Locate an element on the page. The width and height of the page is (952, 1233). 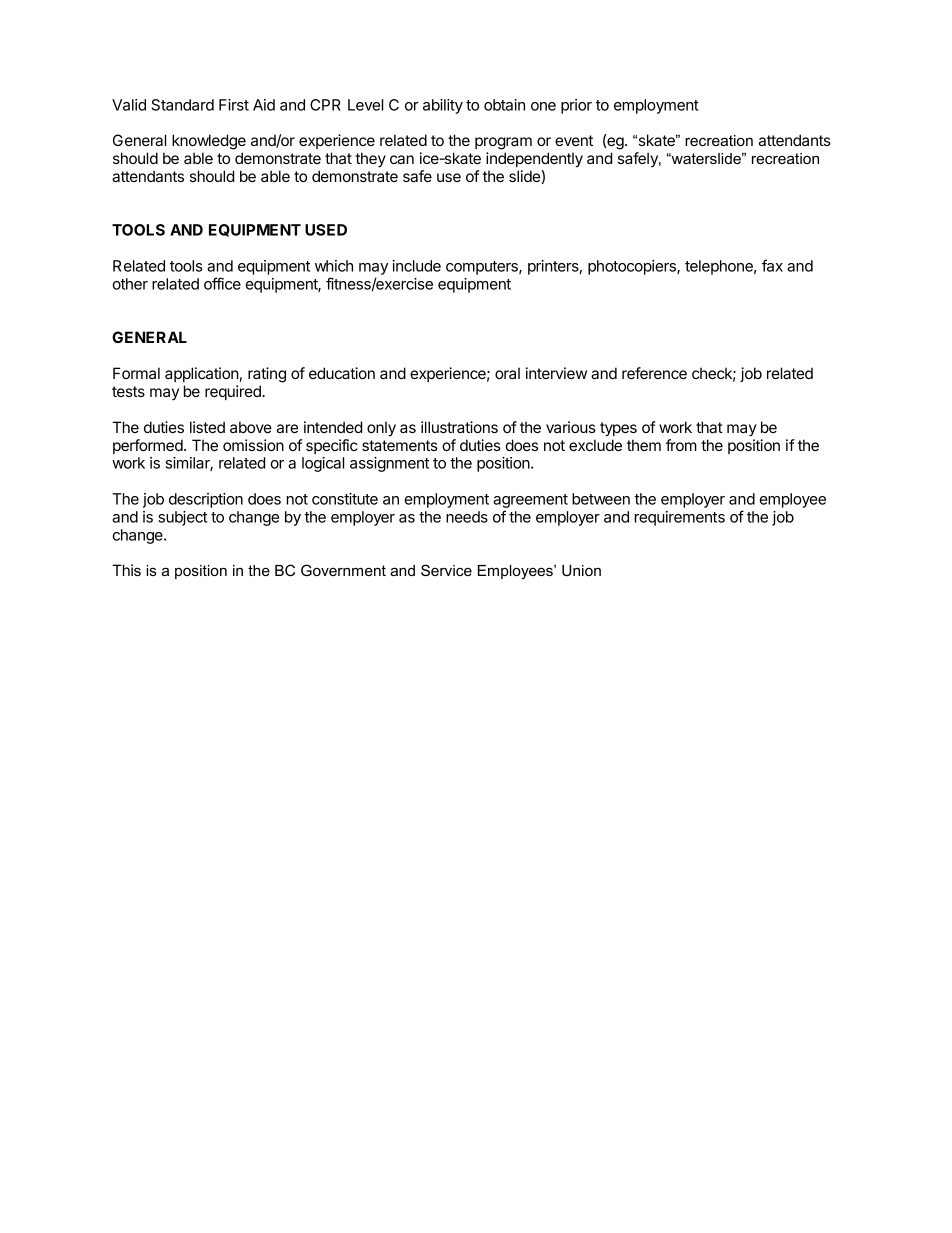
prior is located at coordinates (576, 106).
